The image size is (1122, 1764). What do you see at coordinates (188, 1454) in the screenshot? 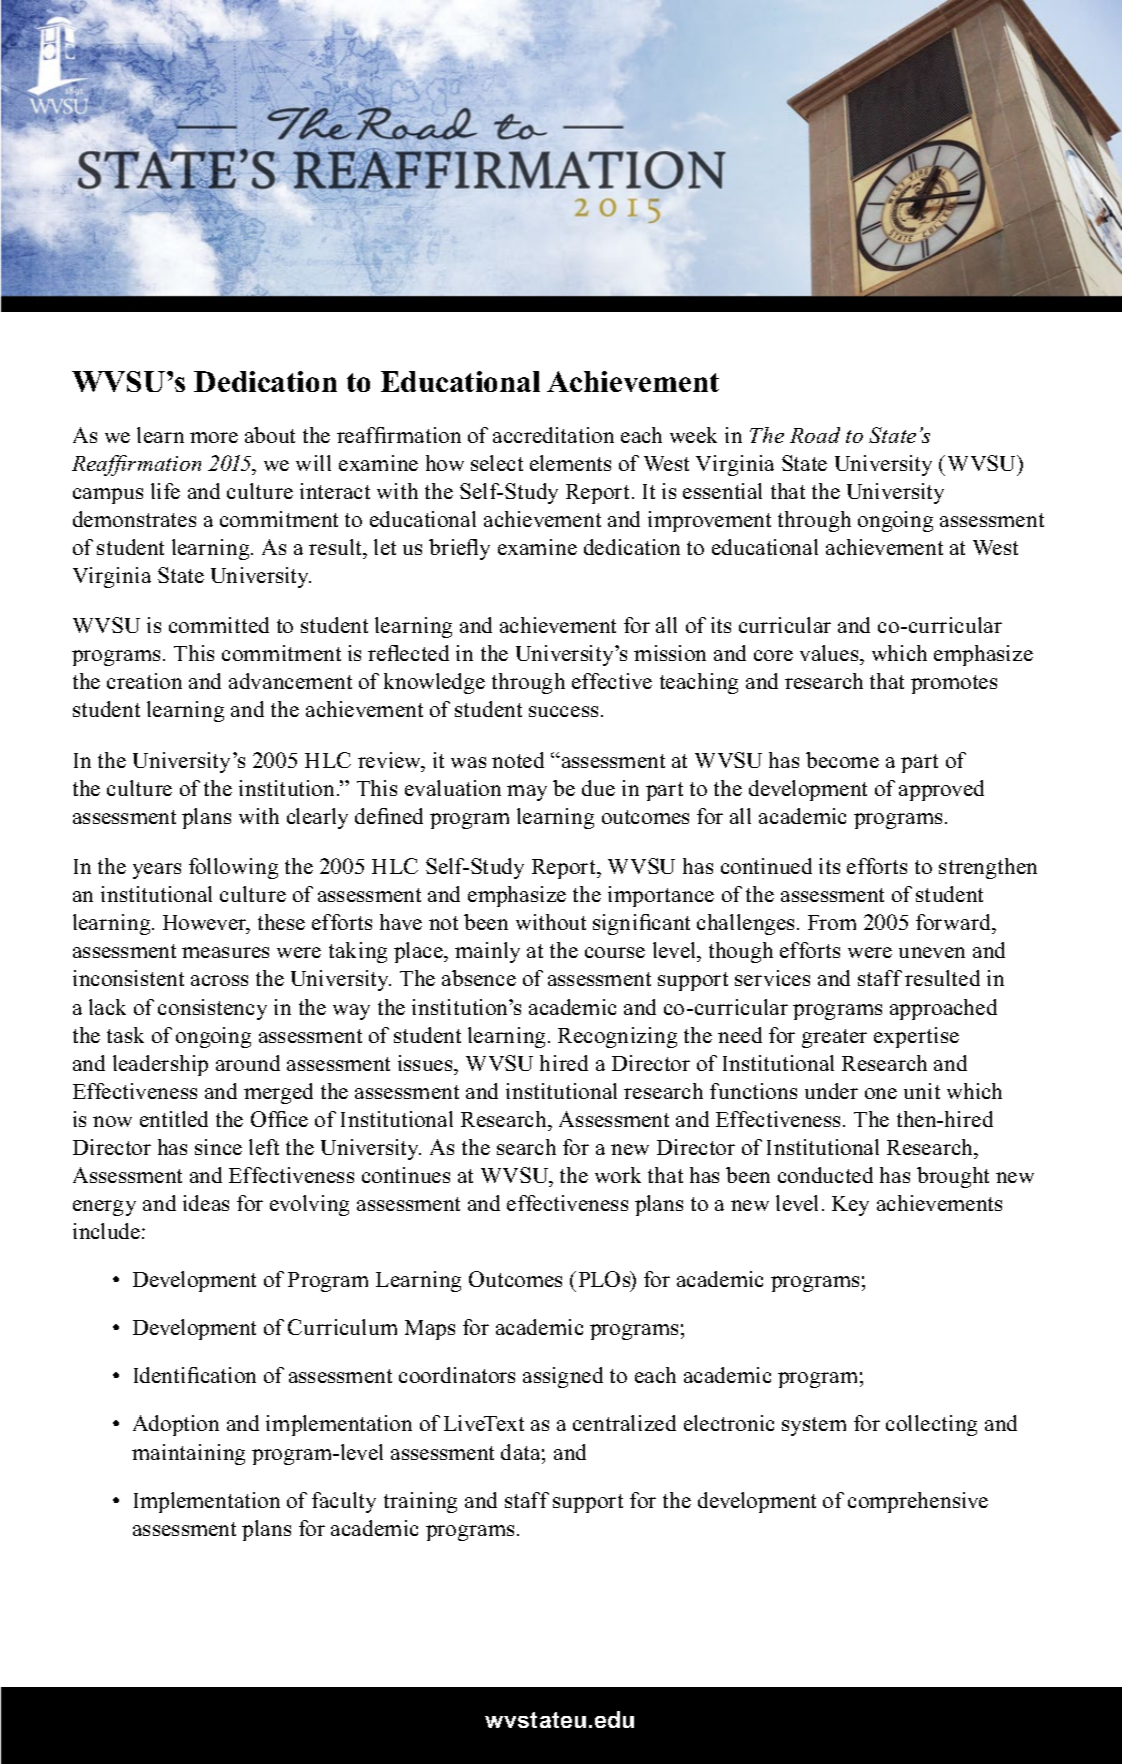
I see `maintaining` at bounding box center [188, 1454].
